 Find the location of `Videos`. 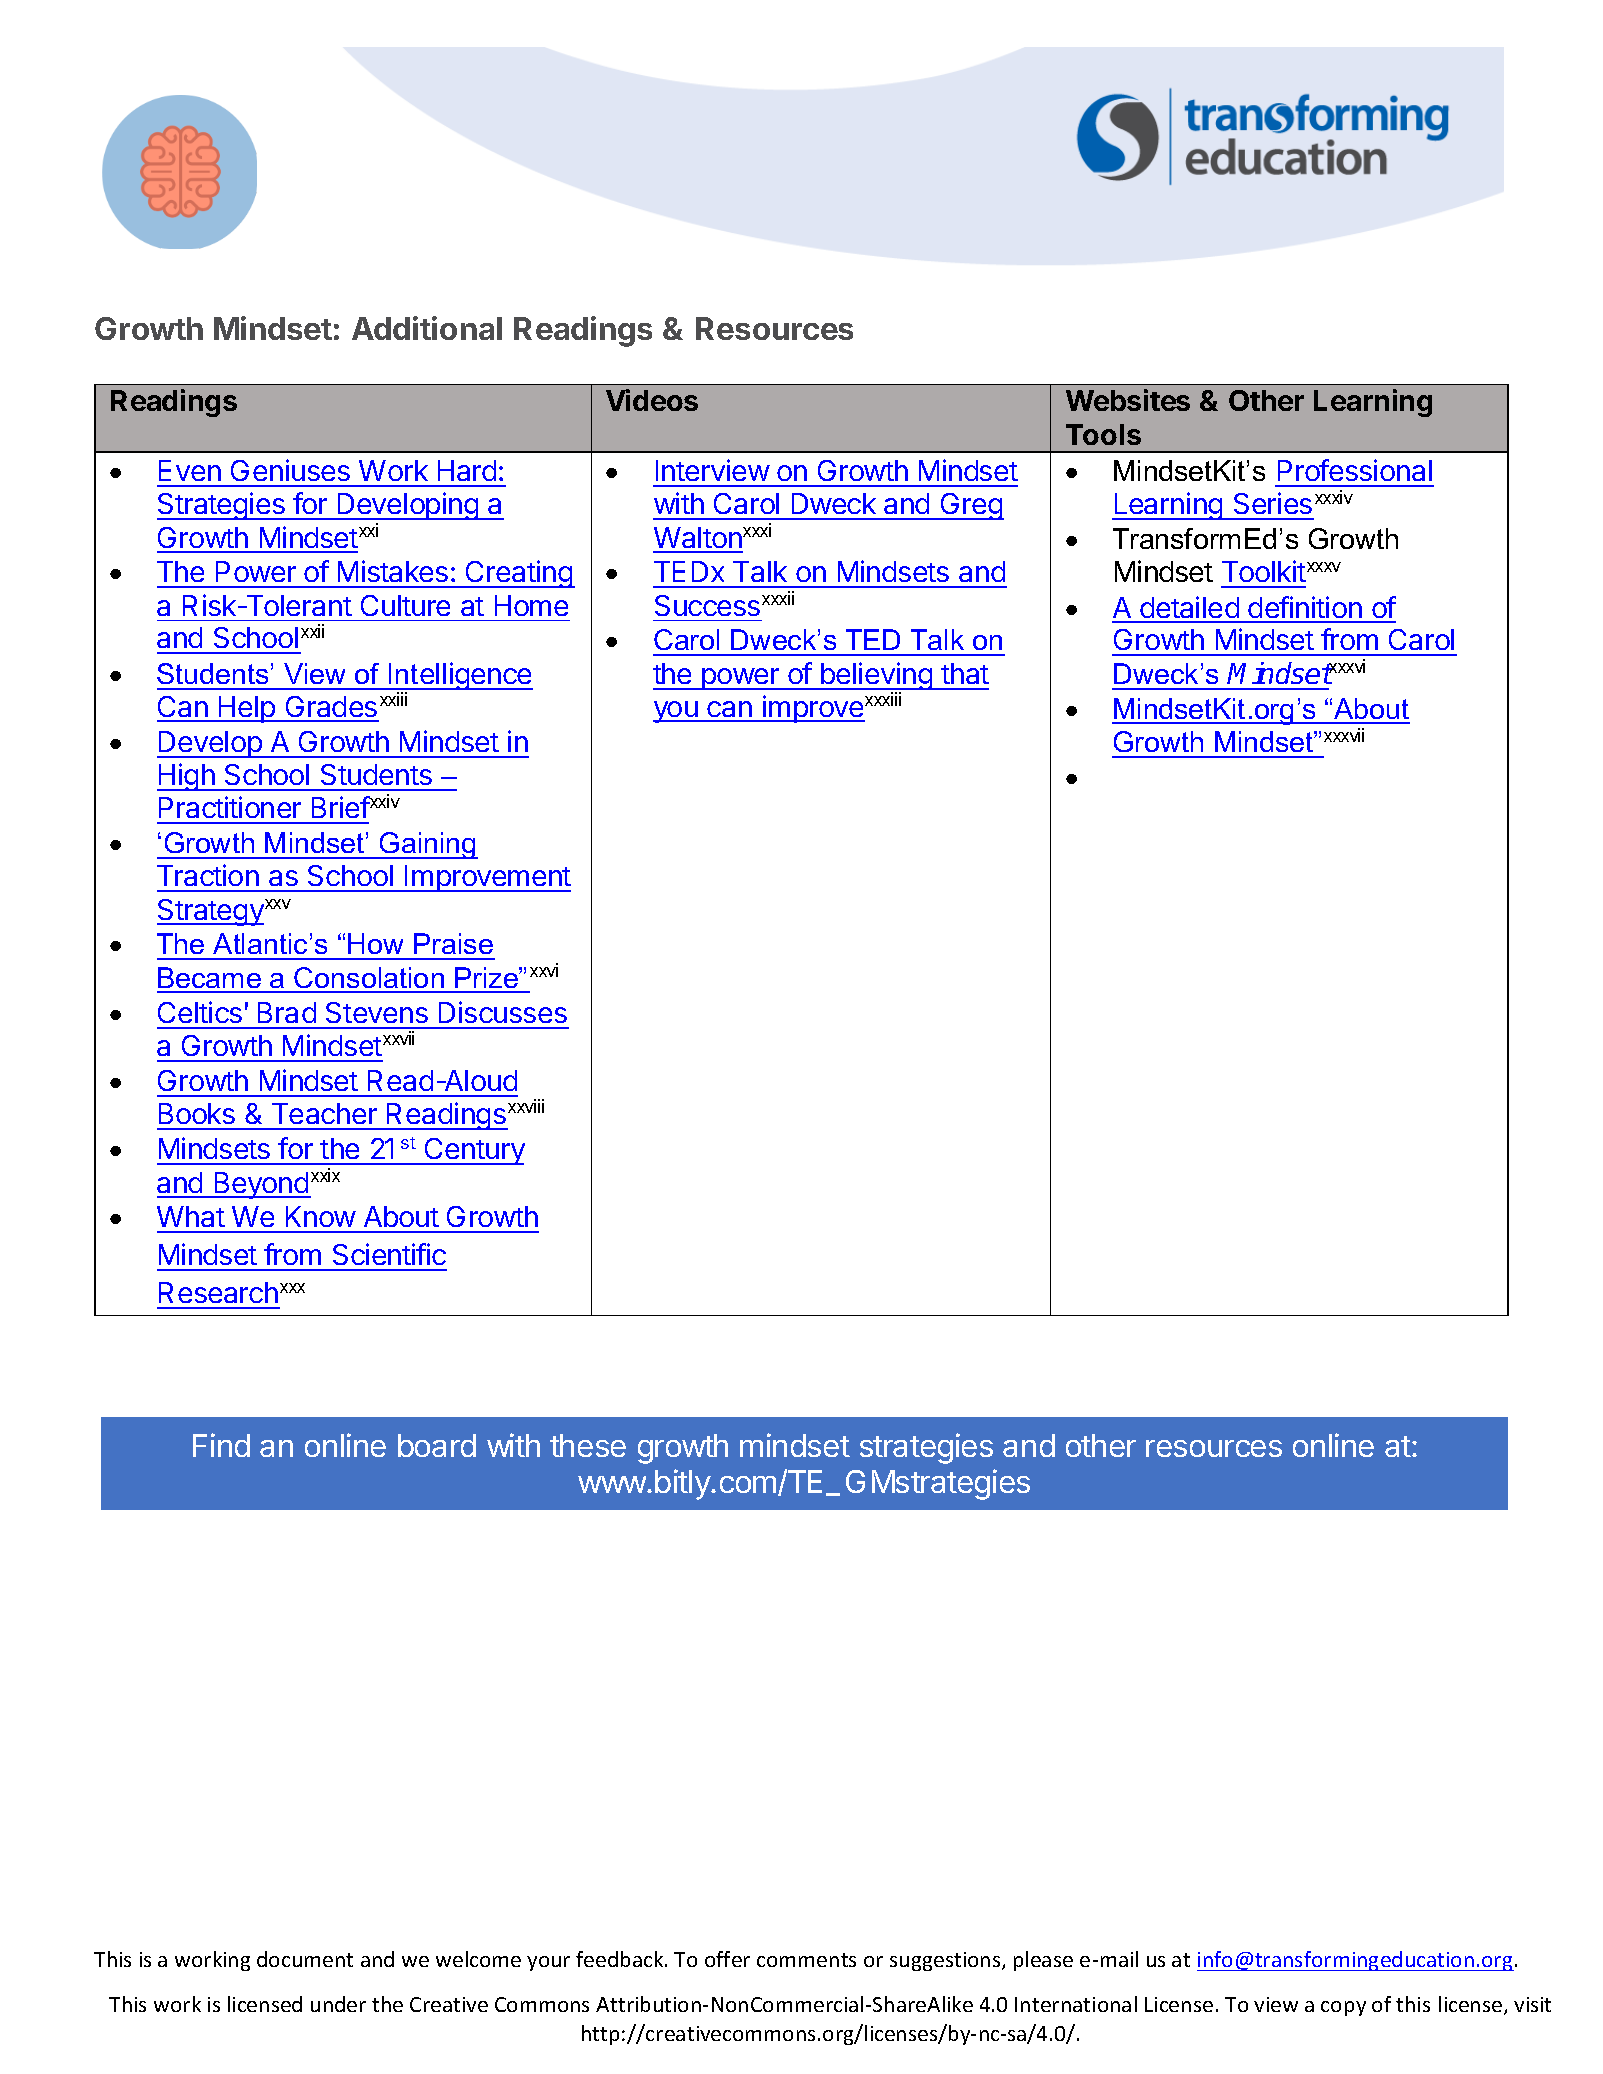

Videos is located at coordinates (652, 400).
